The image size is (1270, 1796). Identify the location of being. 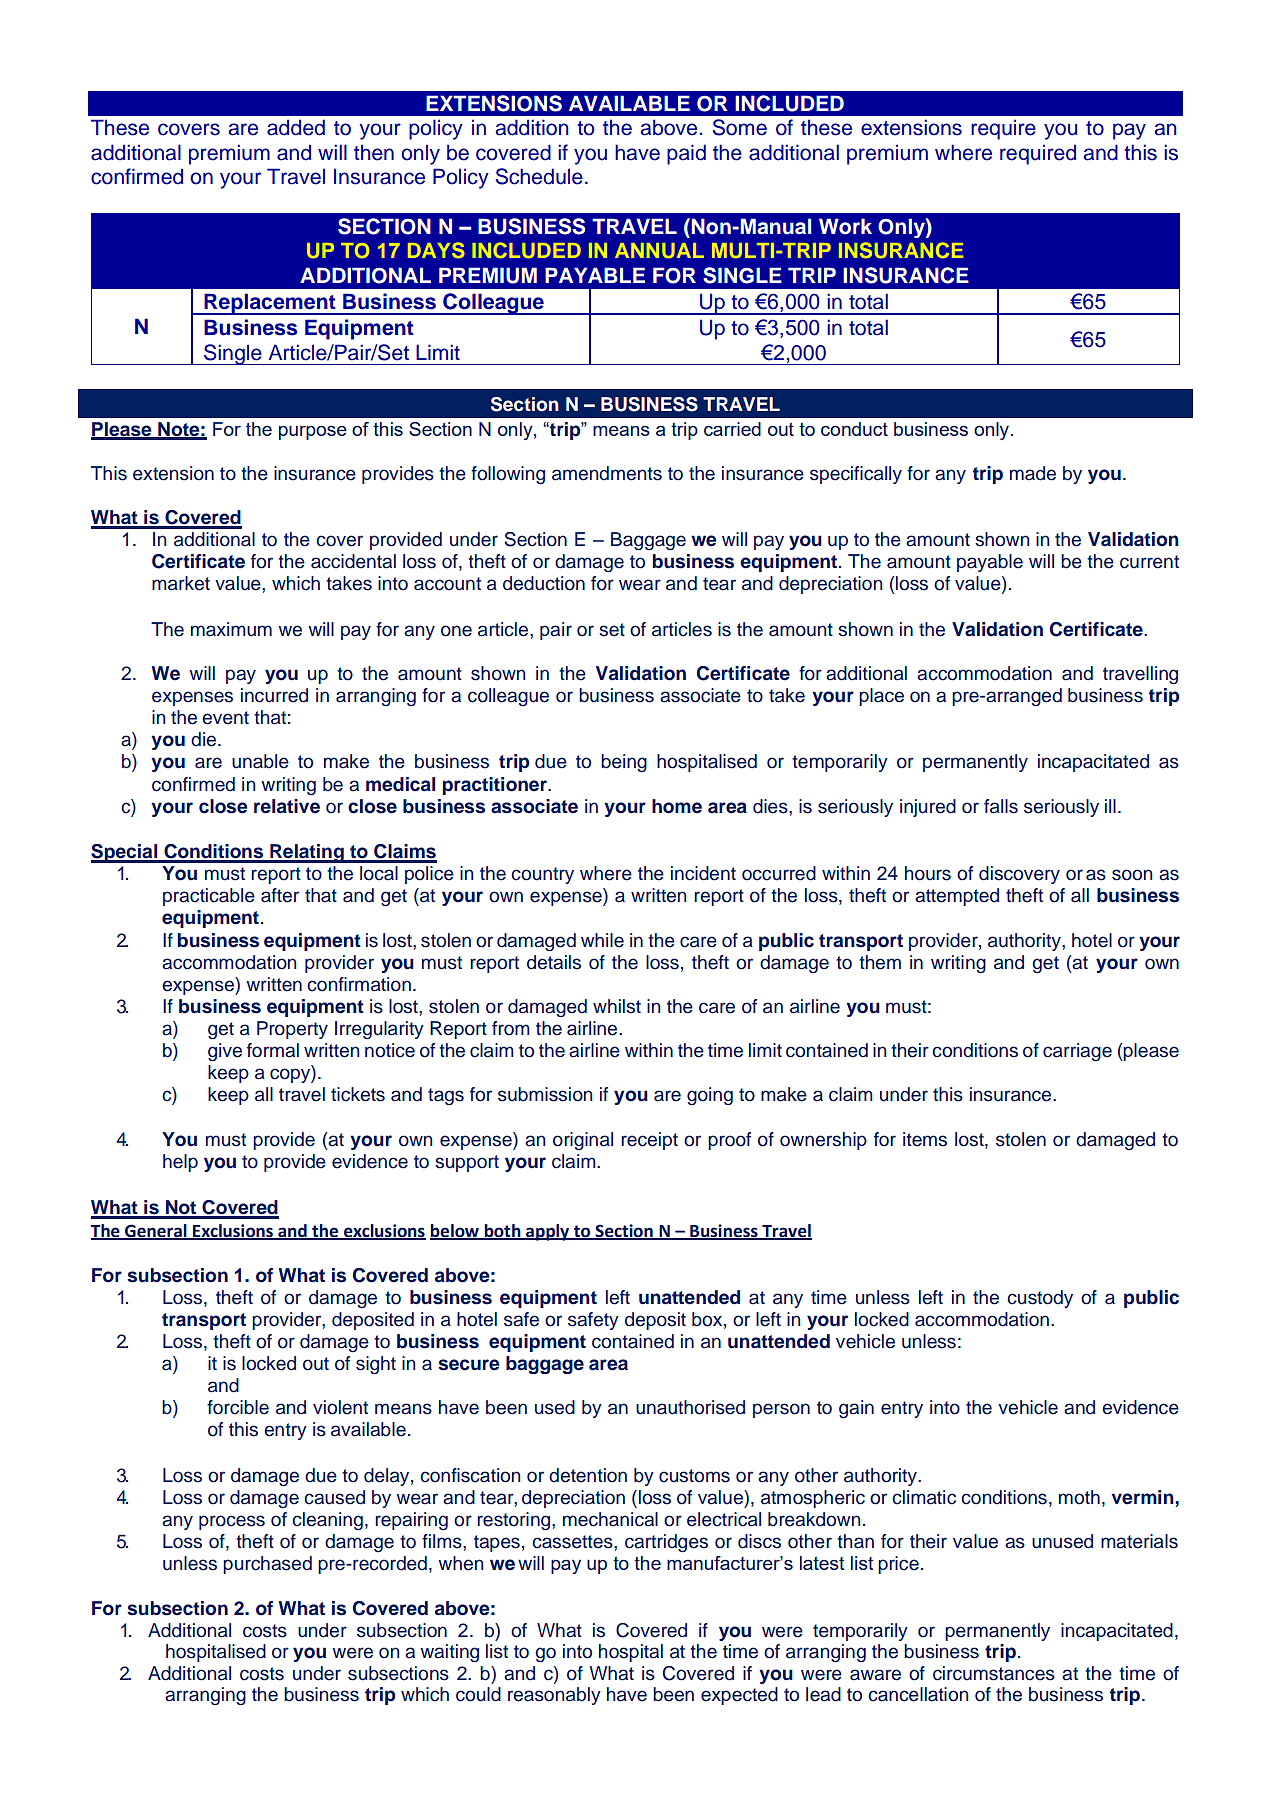
(624, 763).
